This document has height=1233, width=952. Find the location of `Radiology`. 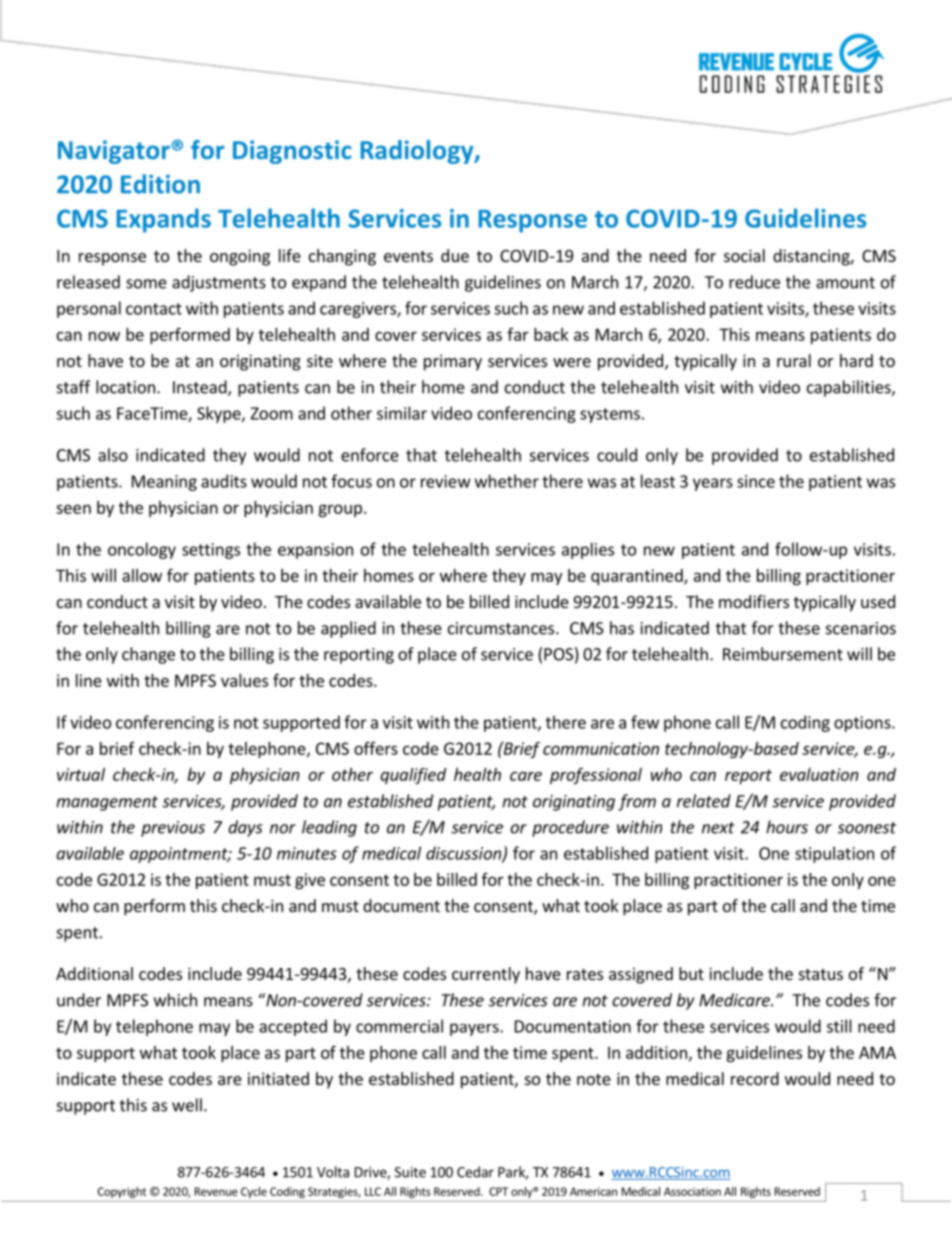

Radiology is located at coordinates (418, 152).
